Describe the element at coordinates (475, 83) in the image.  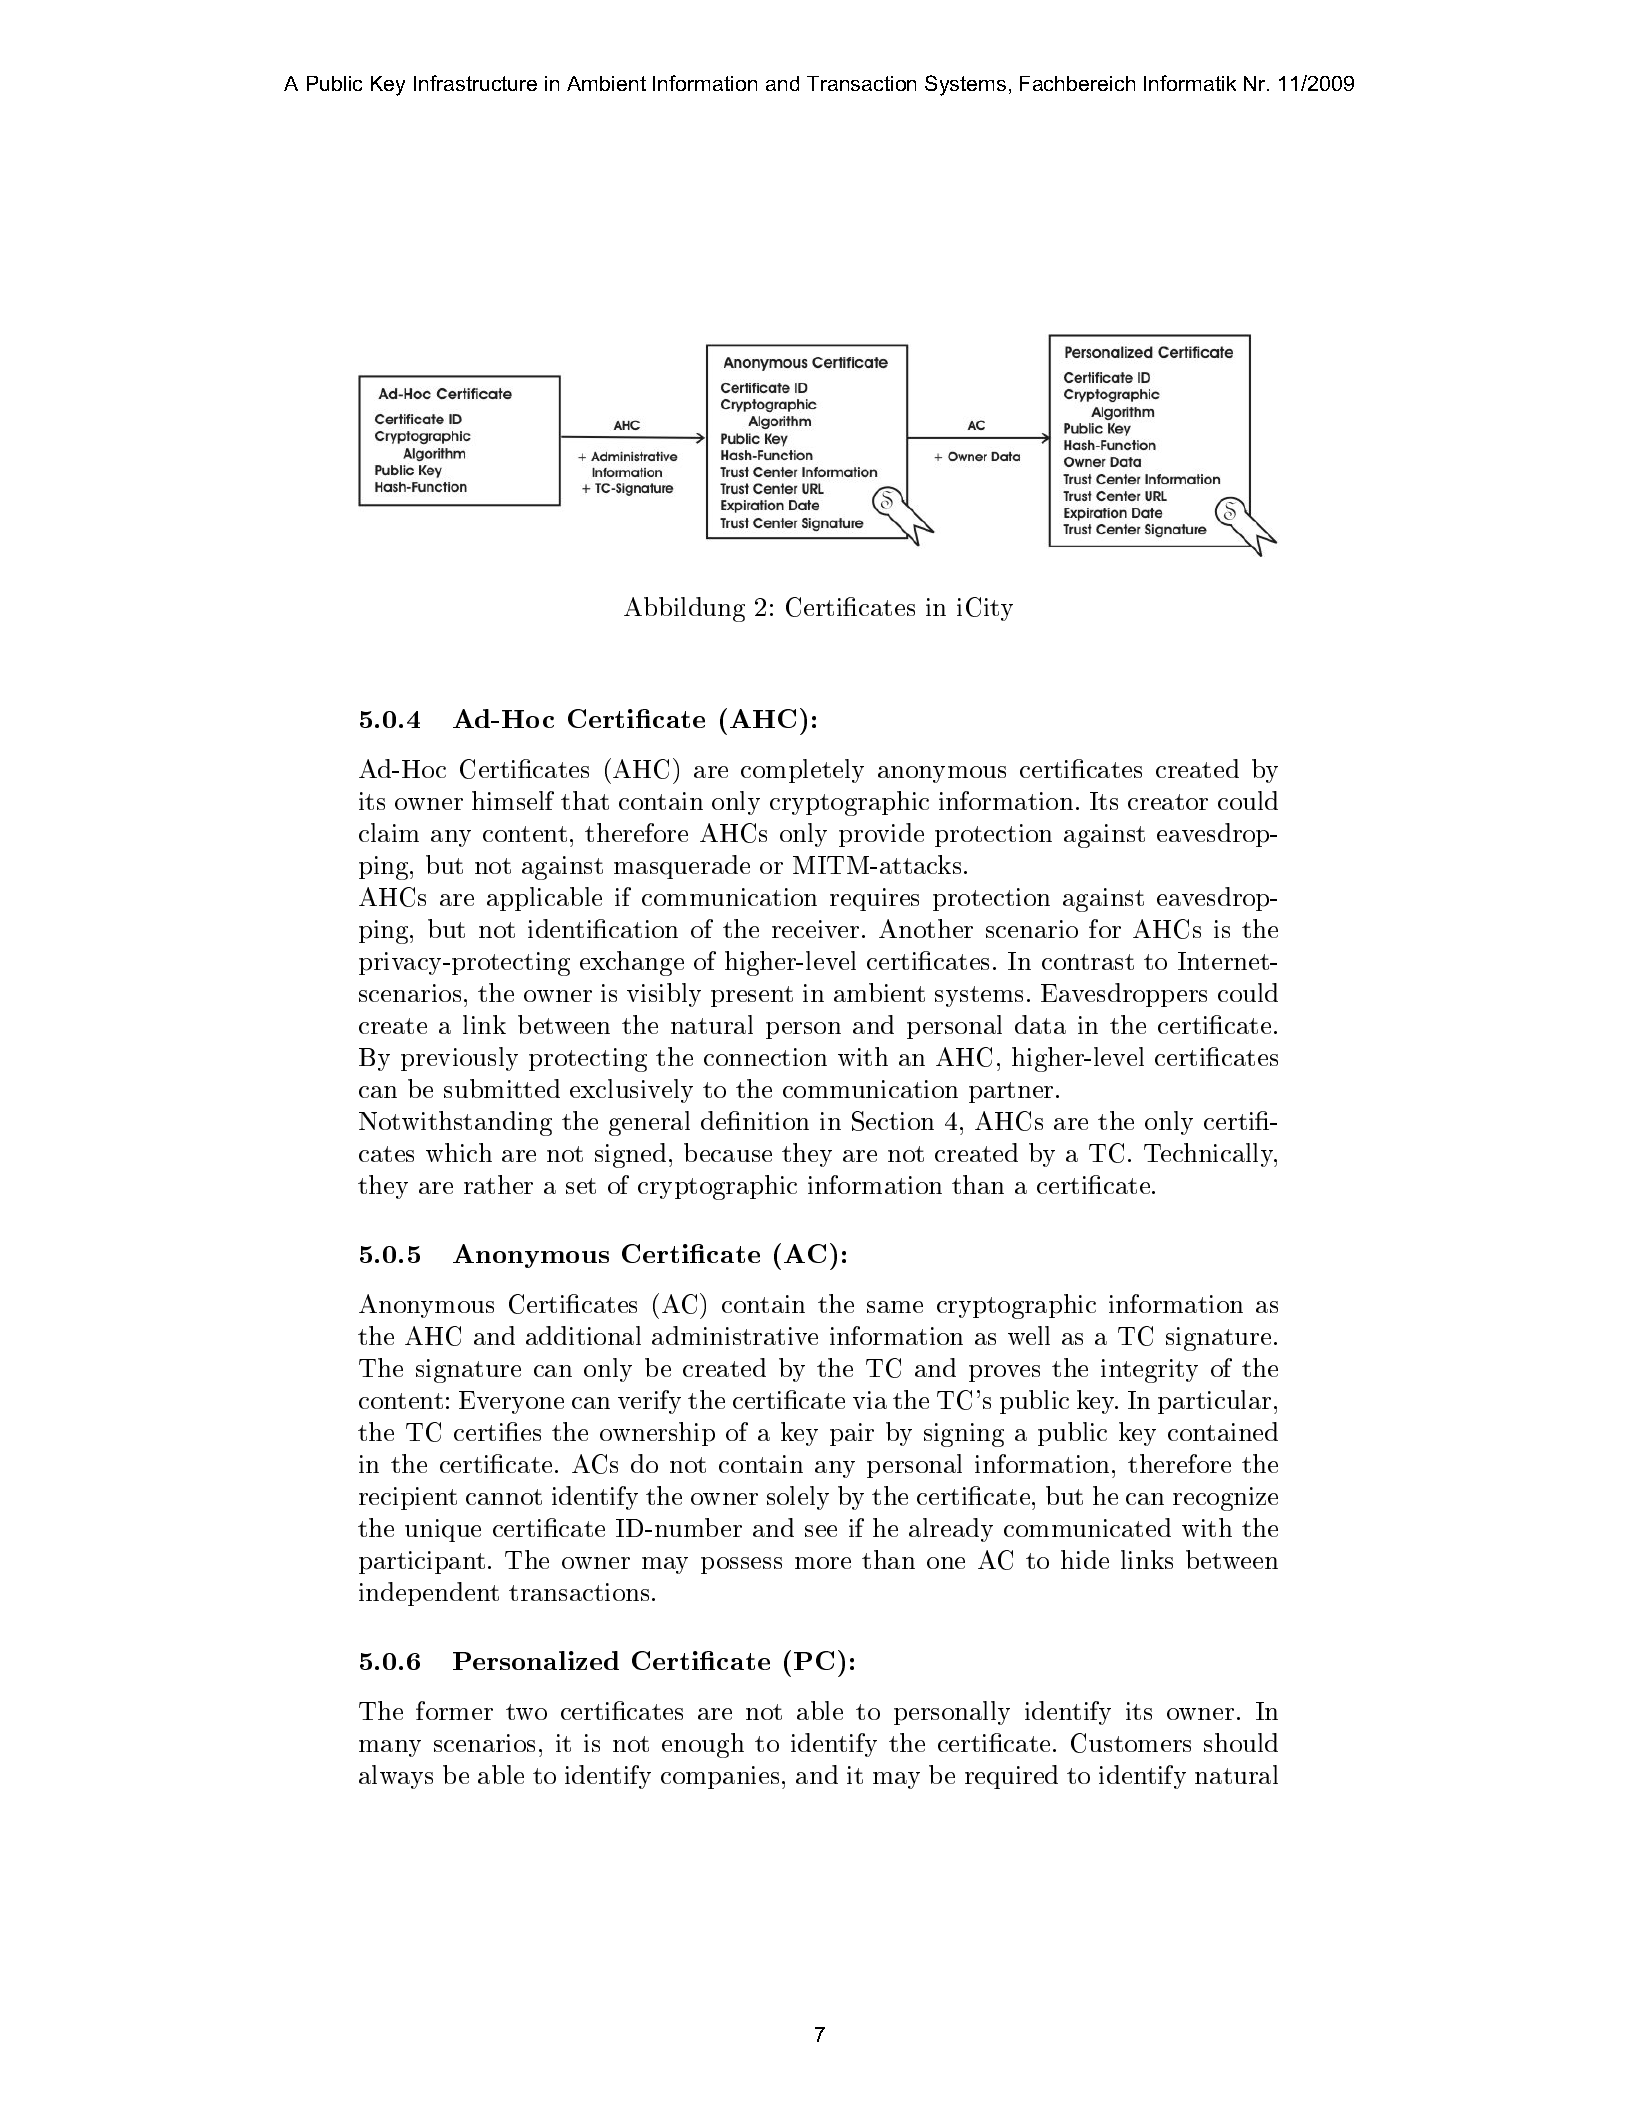
I see `Infrastructure` at that location.
